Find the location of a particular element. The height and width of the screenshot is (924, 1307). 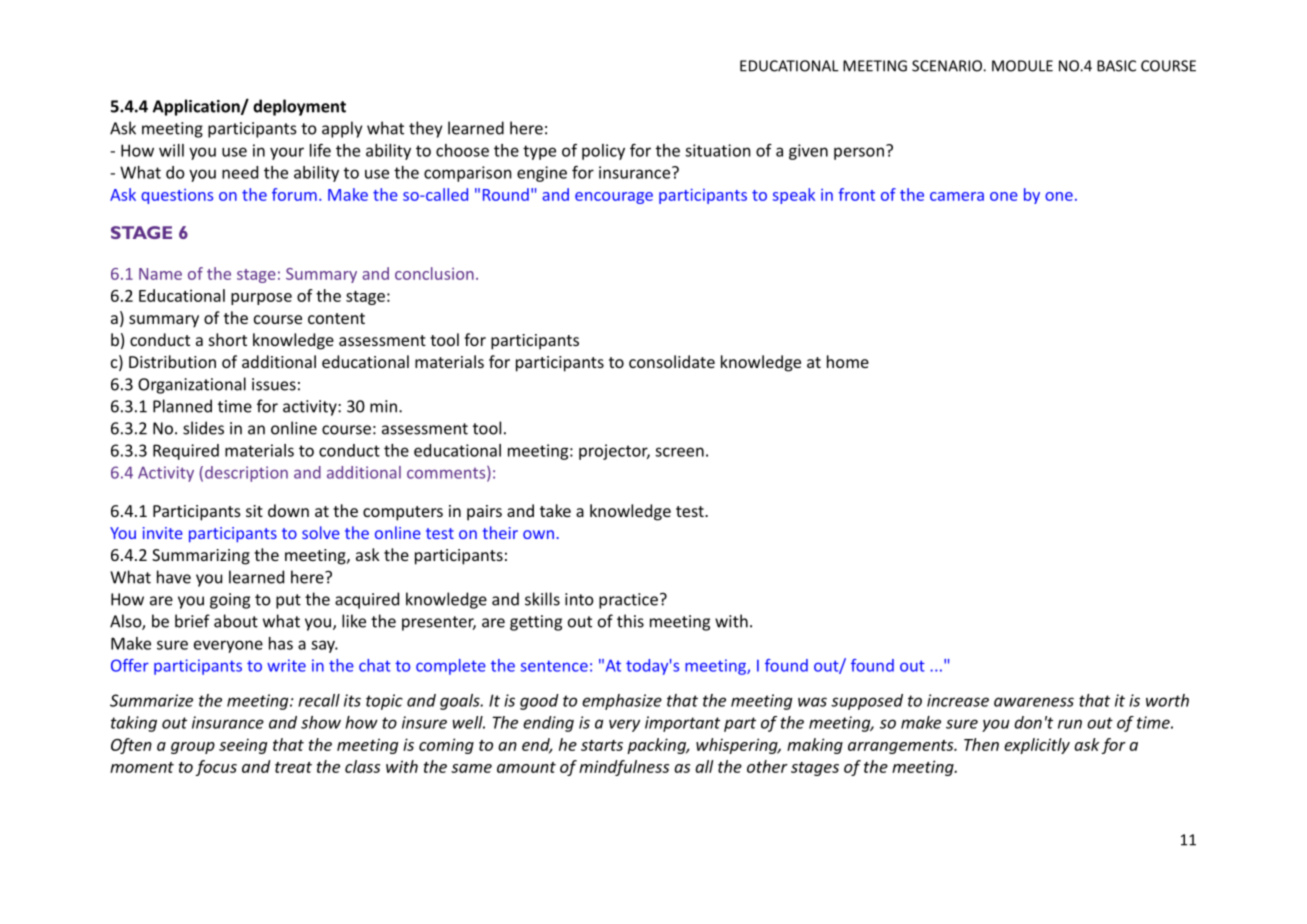

screen is located at coordinates (679, 452).
